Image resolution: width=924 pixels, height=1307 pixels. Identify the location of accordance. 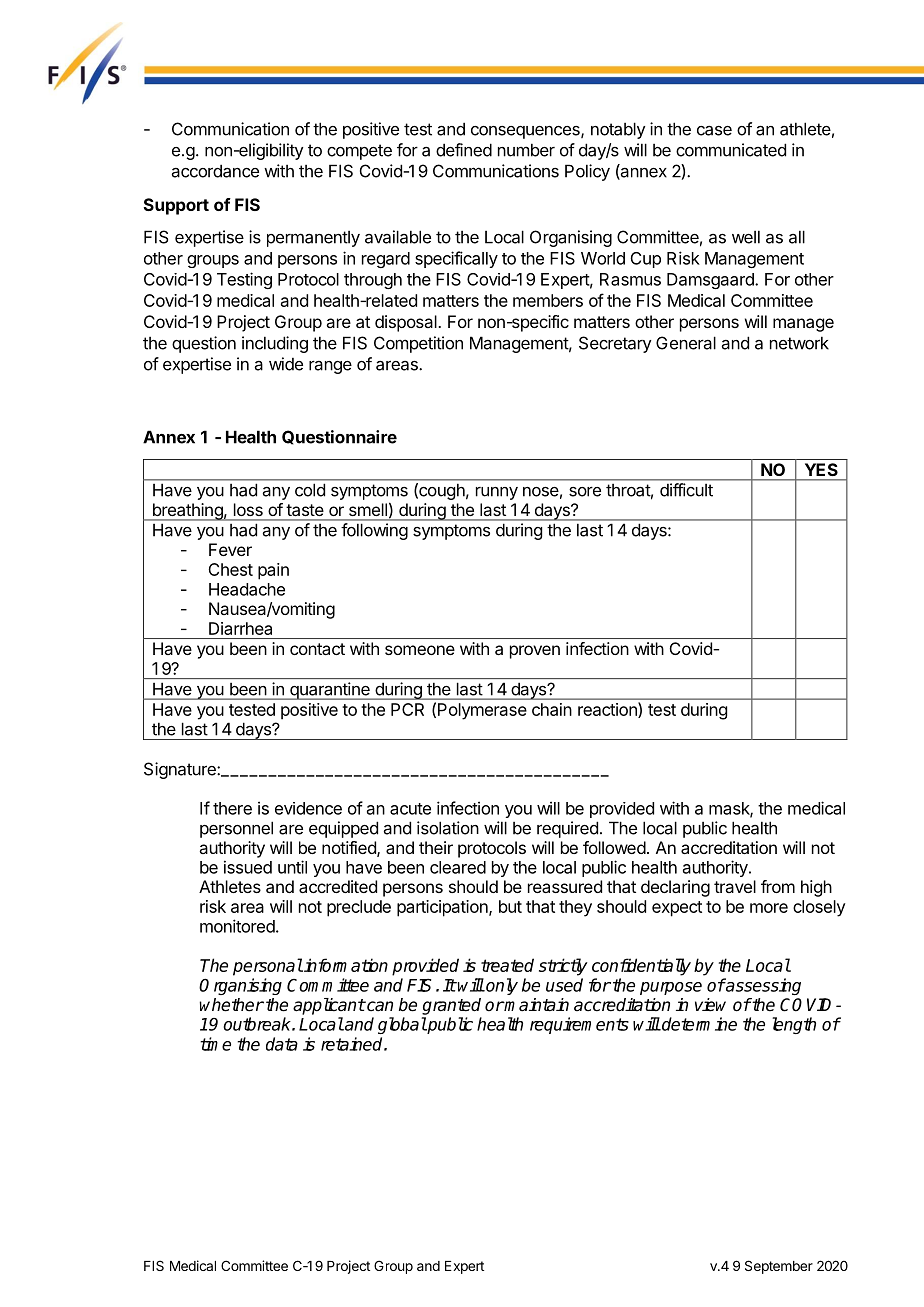
(215, 171).
